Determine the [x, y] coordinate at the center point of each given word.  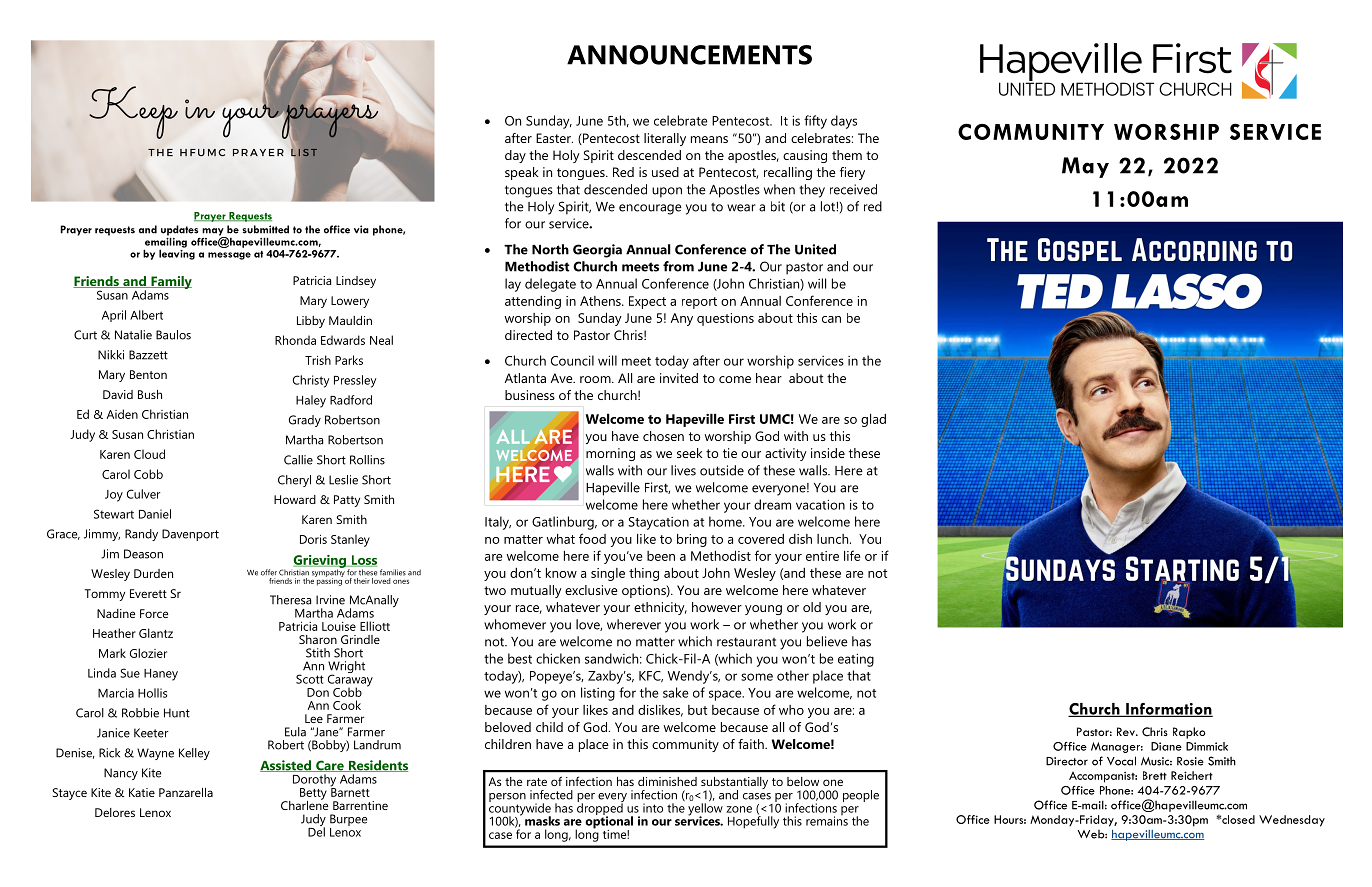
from [678, 266]
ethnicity [660, 608]
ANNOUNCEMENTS [689, 55]
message [229, 256]
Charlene [304, 804]
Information [1168, 710]
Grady [305, 421]
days [844, 122]
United [815, 249]
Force [154, 613]
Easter [554, 138]
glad [873, 420]
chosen [663, 436]
